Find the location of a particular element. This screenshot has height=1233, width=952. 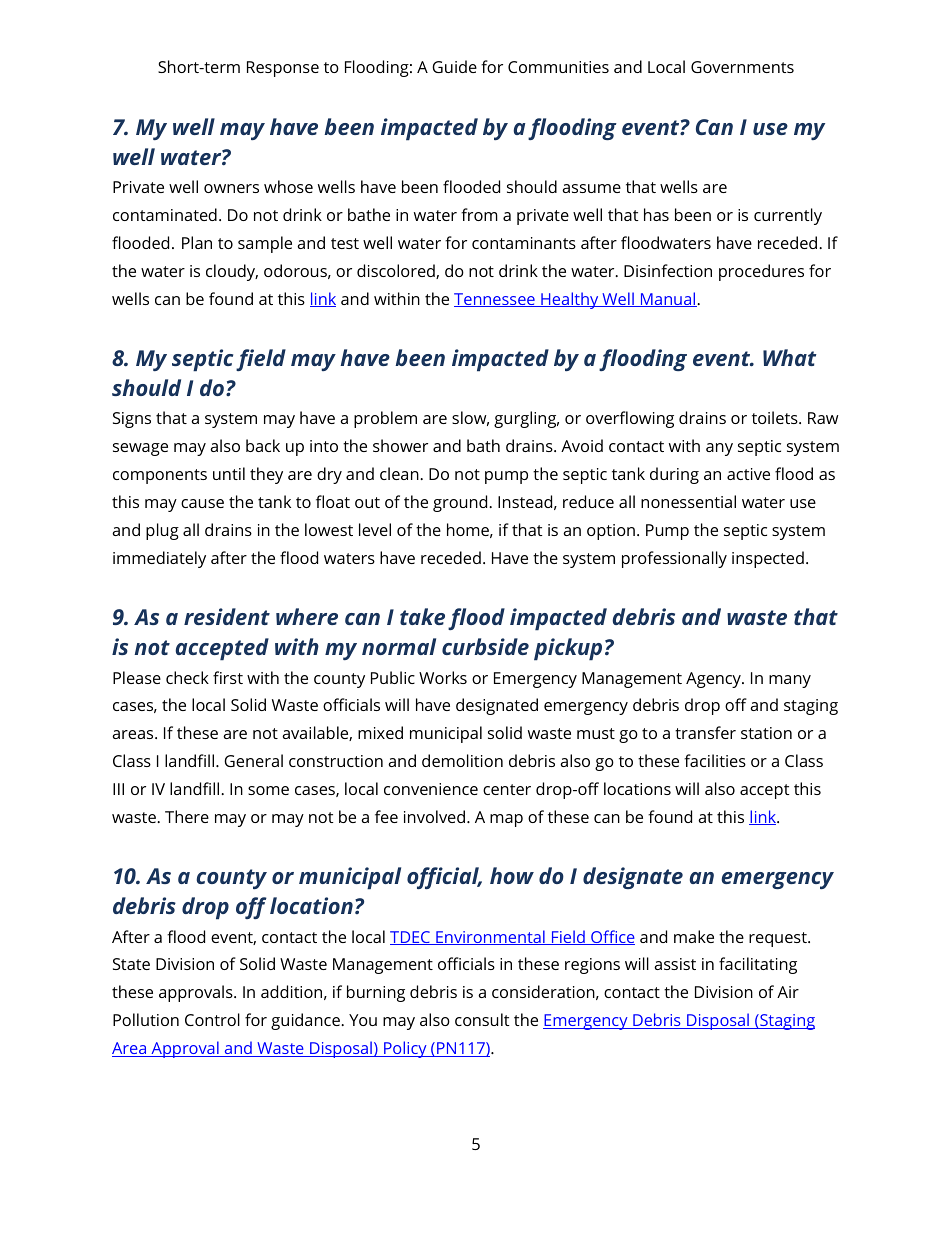

inspected is located at coordinates (768, 559).
